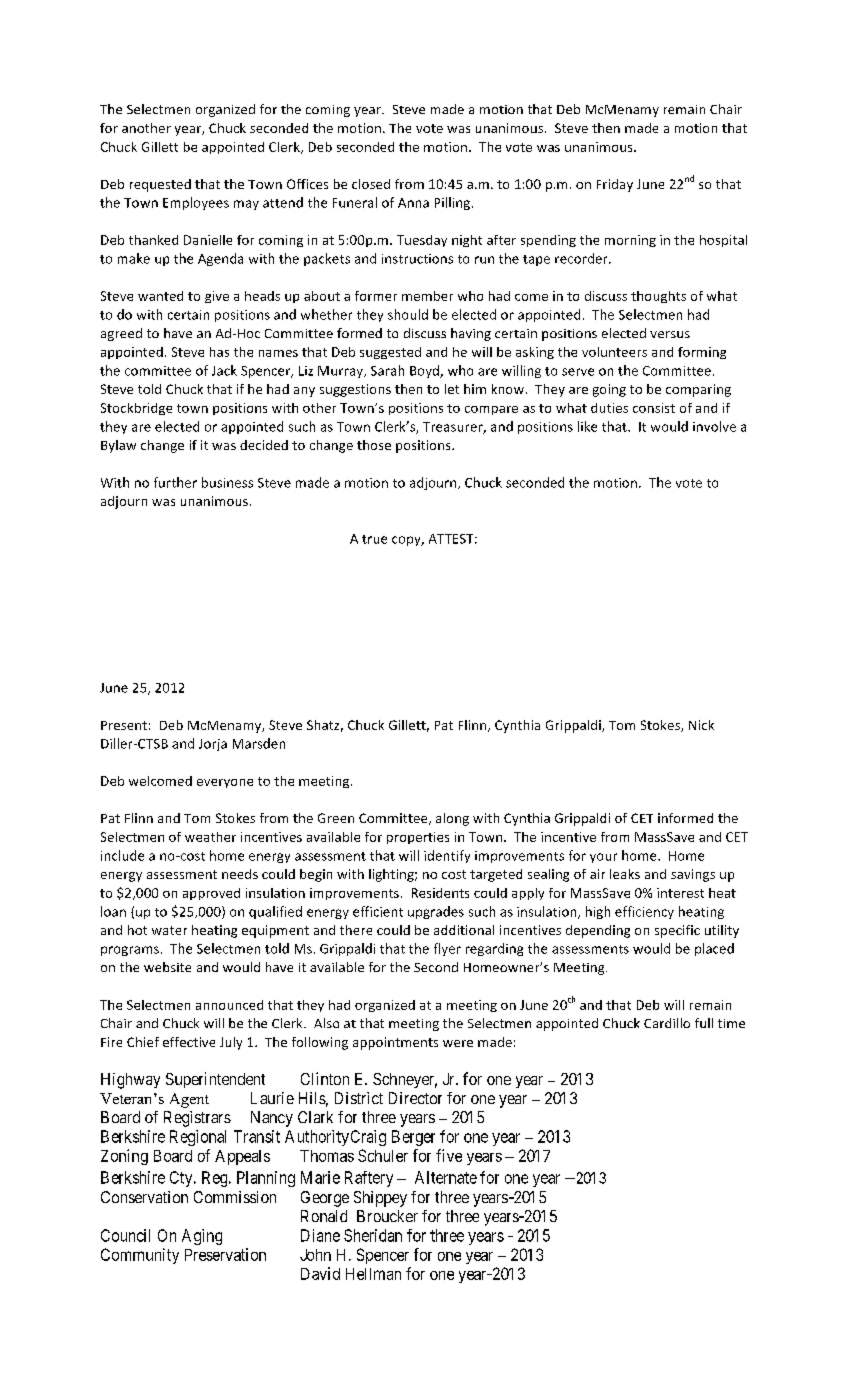 This screenshot has width=849, height=1400. Describe the element at coordinates (644, 912) in the screenshot. I see `efficiency` at that location.
